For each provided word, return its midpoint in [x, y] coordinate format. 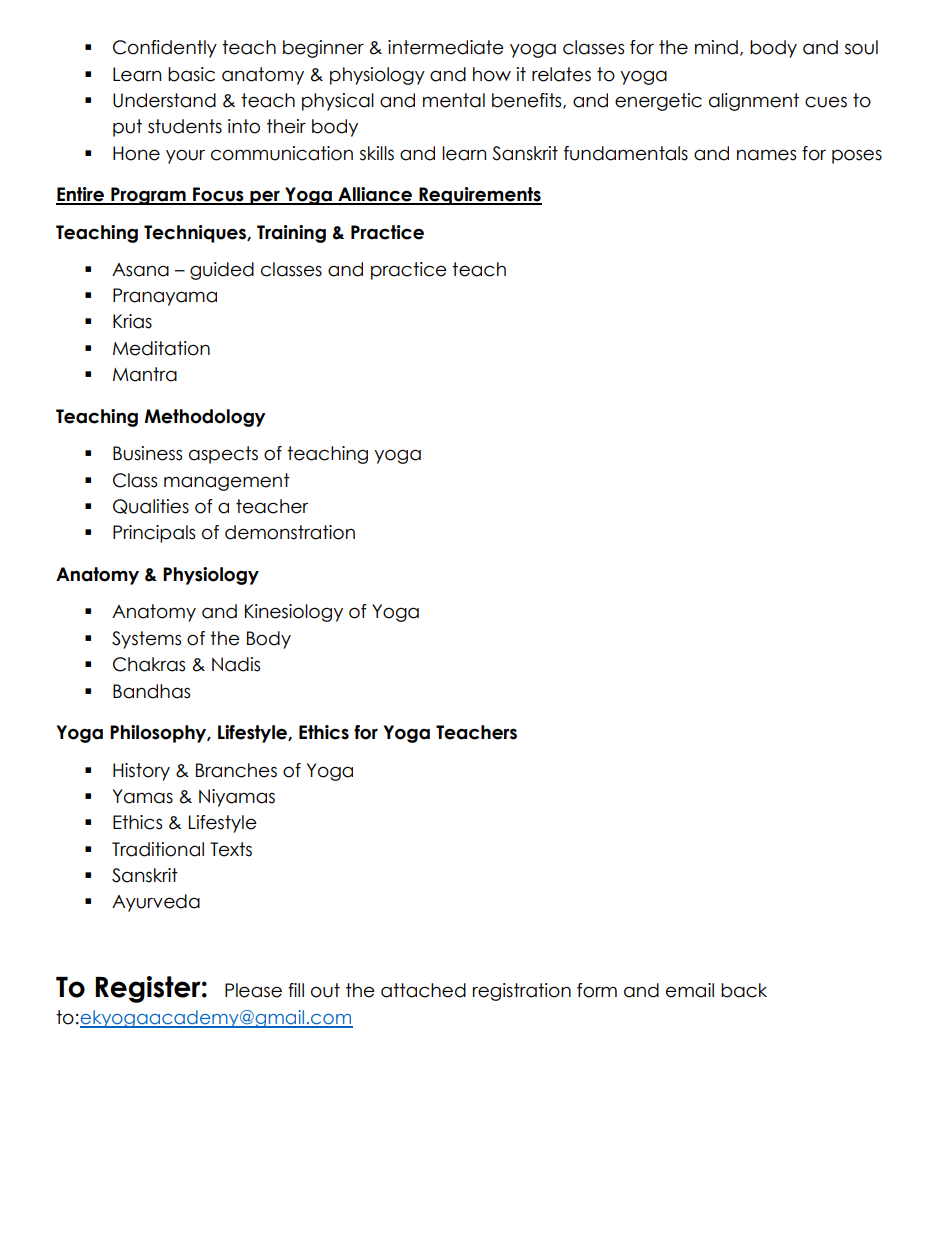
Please [253, 990]
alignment [754, 102]
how [492, 74]
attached [423, 990]
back [744, 990]
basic [191, 74]
